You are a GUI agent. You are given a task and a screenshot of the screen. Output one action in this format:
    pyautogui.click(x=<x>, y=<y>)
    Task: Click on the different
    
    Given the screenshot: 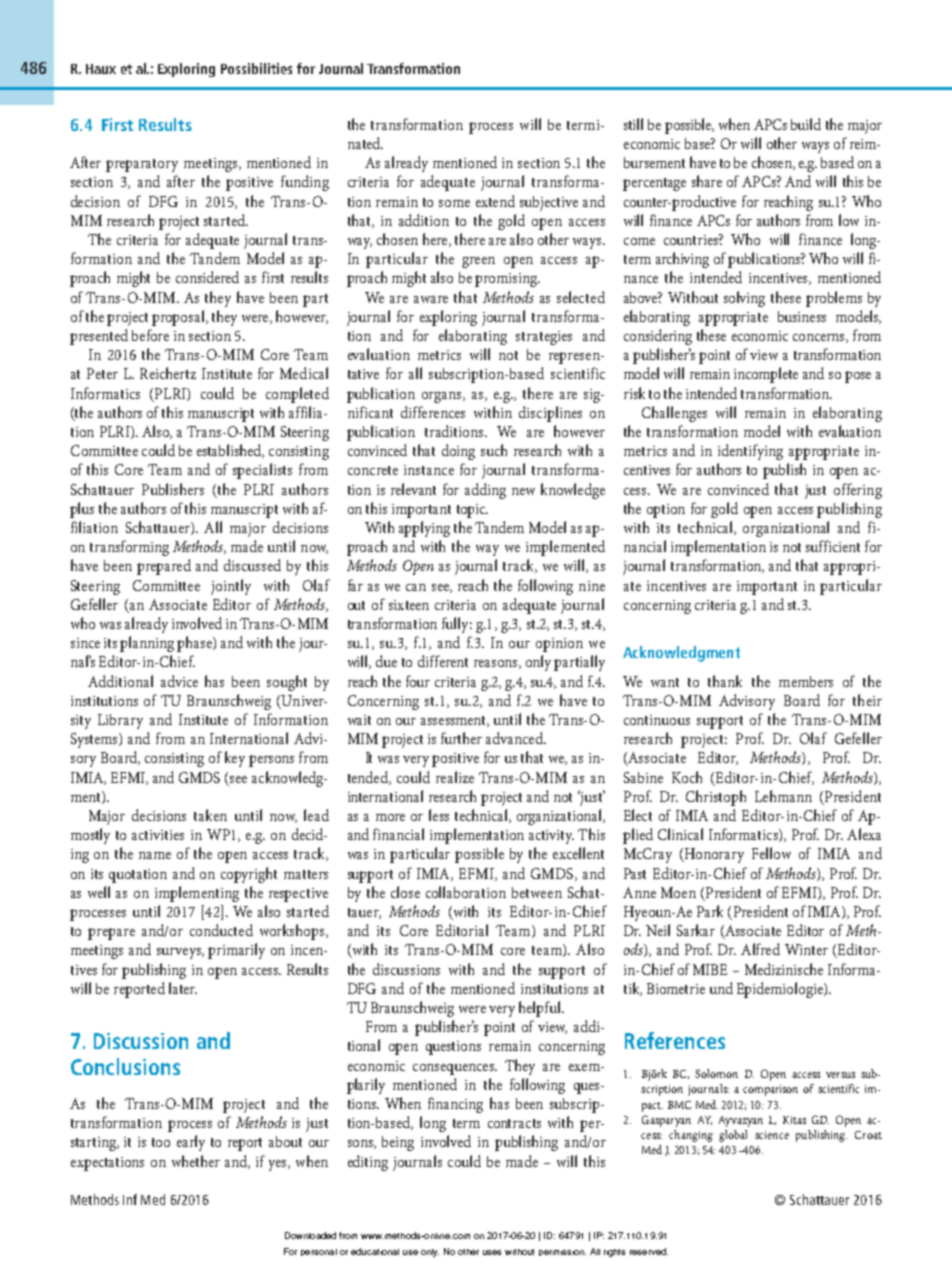 What is the action you would take?
    pyautogui.click(x=443, y=661)
